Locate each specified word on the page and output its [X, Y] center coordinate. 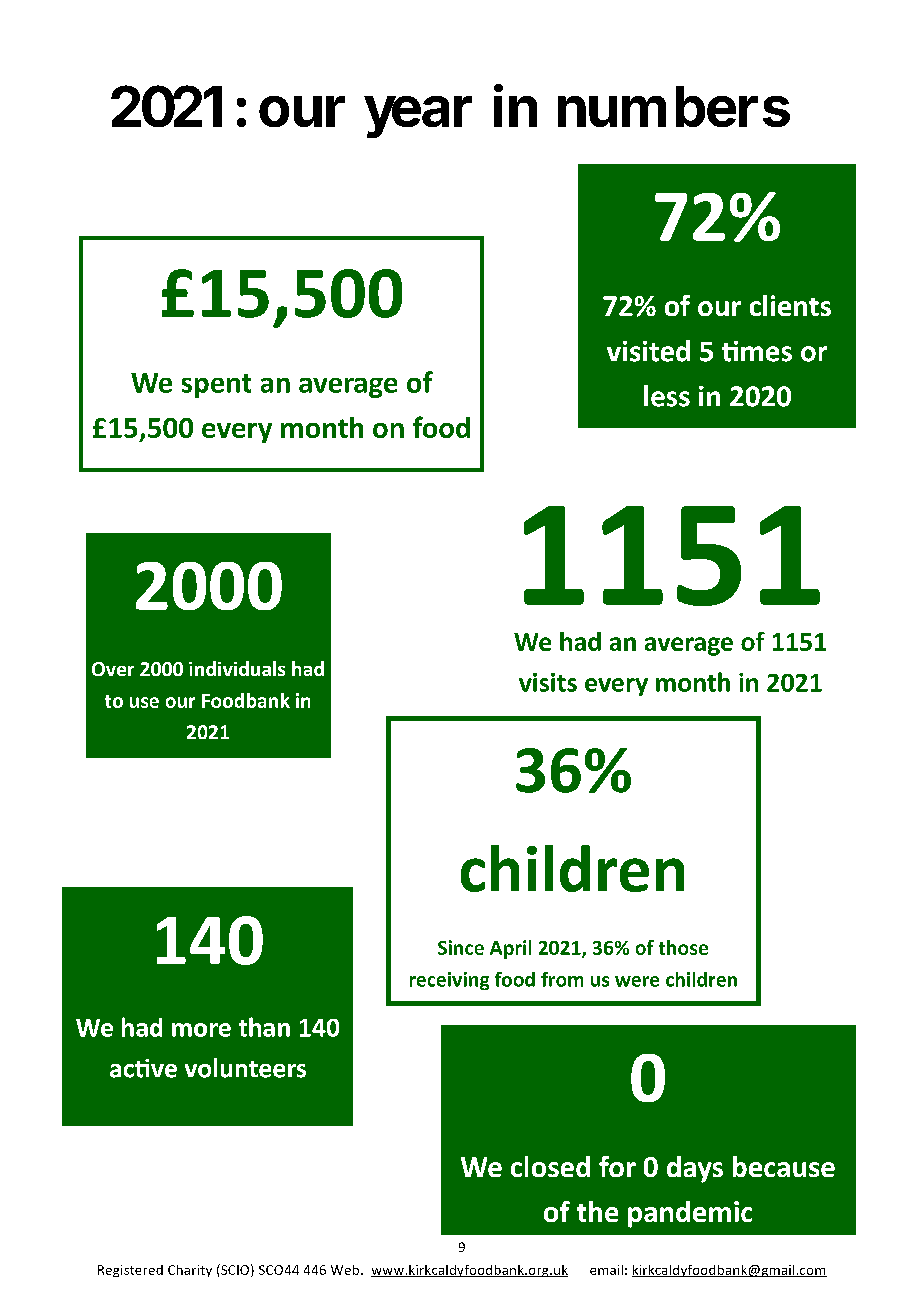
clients [790, 305]
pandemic [690, 1214]
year [418, 117]
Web [346, 1270]
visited [648, 351]
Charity [190, 1271]
